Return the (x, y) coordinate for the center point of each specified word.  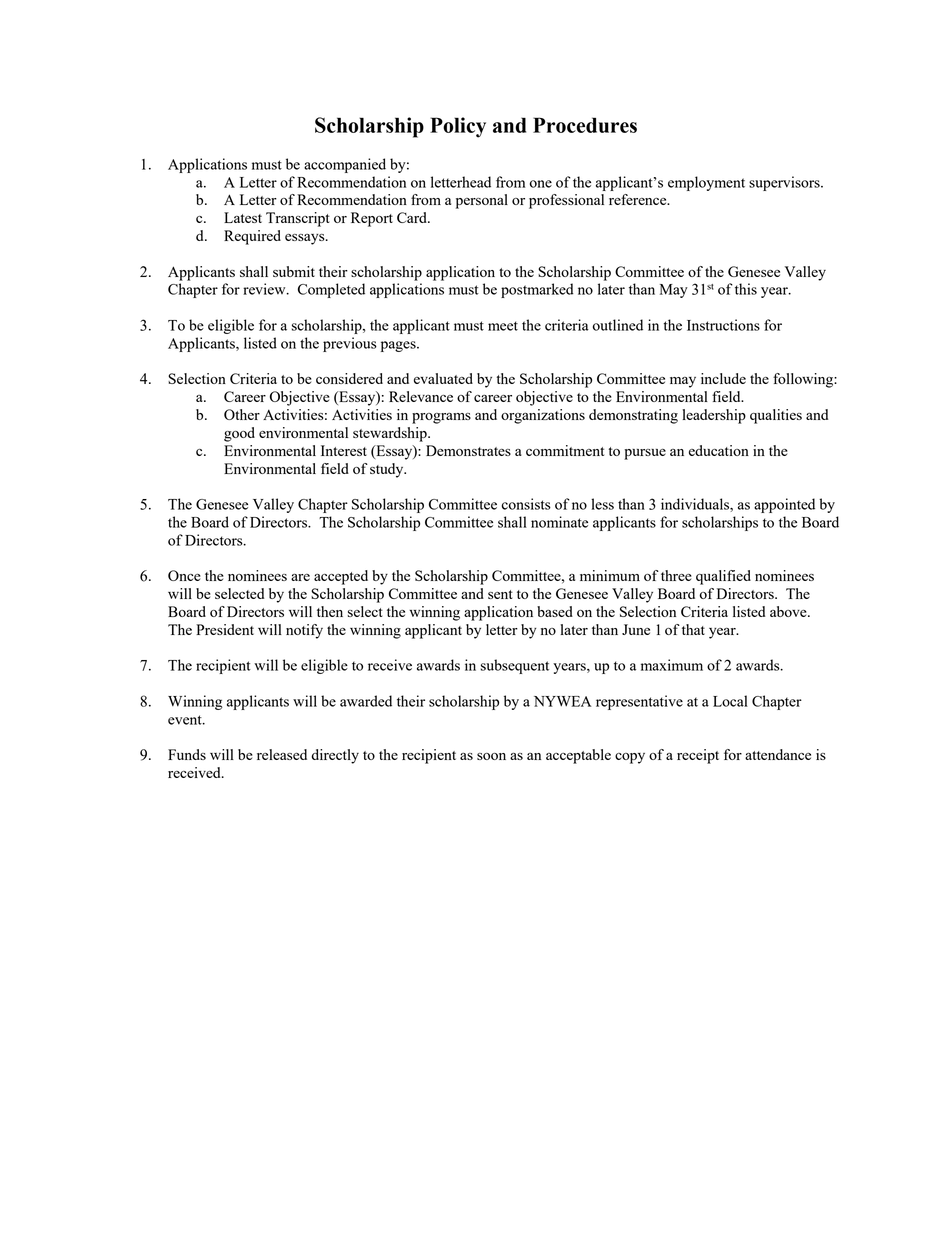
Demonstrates (468, 450)
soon (491, 756)
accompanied (345, 165)
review (265, 289)
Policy (458, 127)
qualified (723, 577)
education (719, 450)
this (746, 289)
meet (503, 326)
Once (184, 575)
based (555, 611)
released (282, 754)
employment (706, 183)
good (239, 434)
